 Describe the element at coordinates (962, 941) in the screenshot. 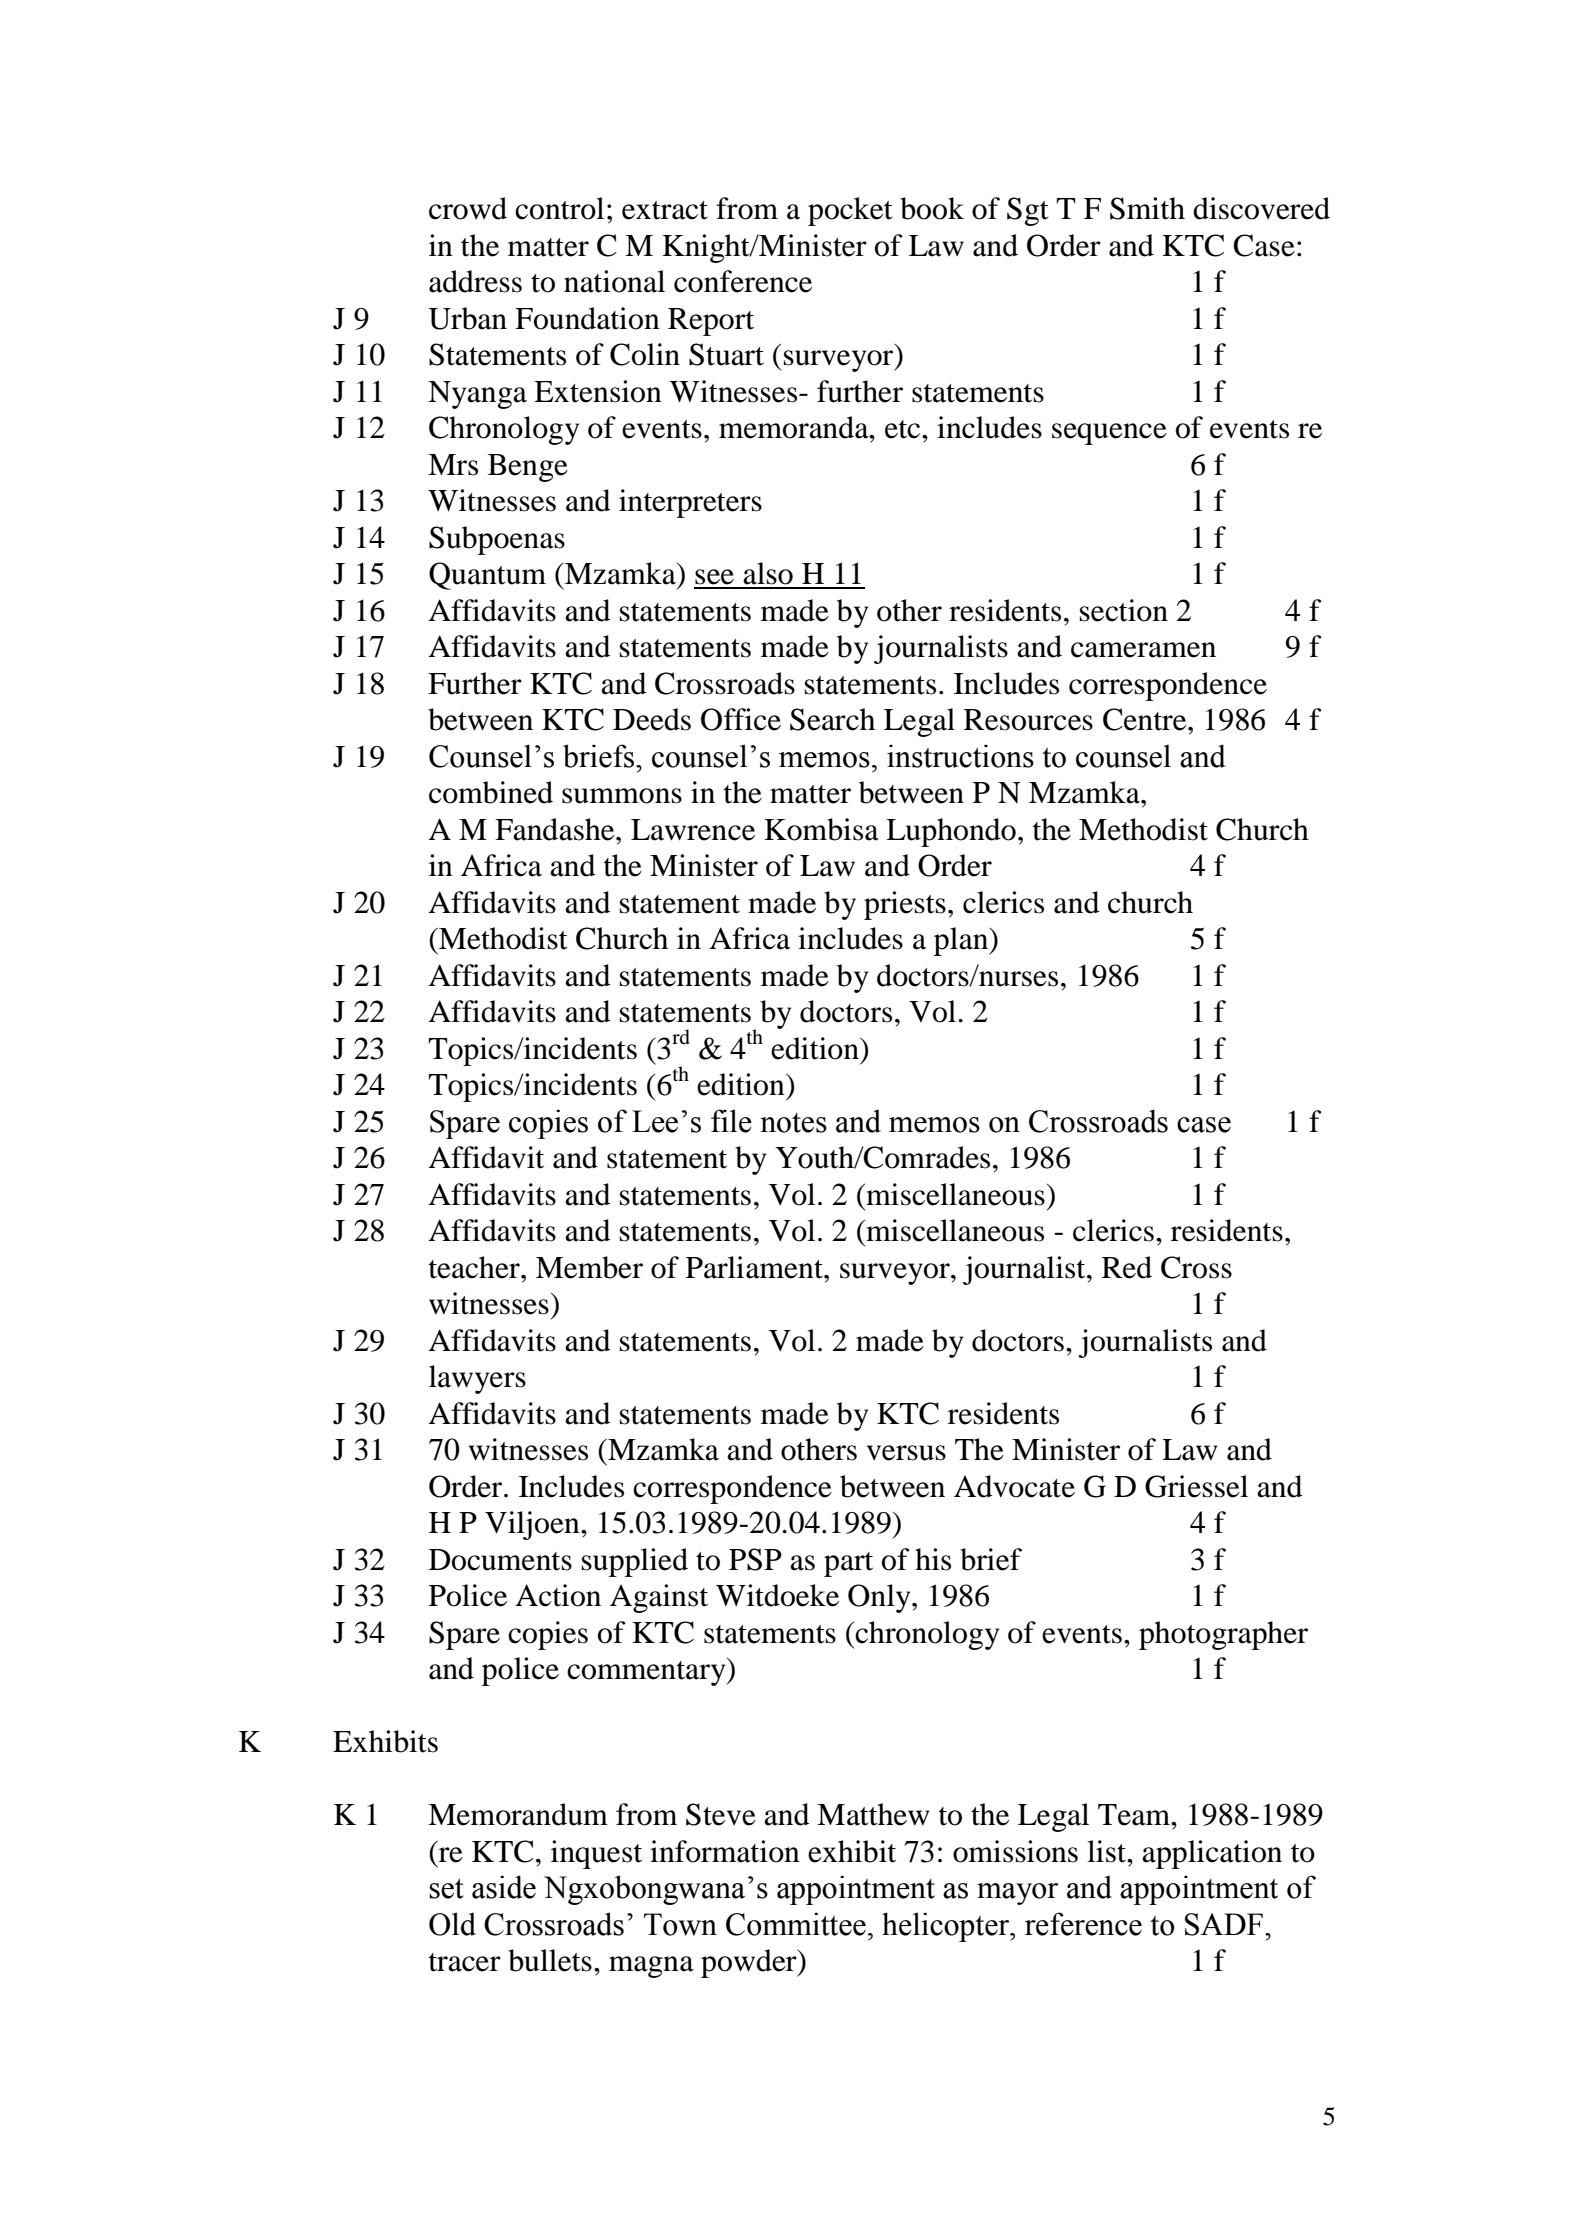

I see `plan` at that location.
